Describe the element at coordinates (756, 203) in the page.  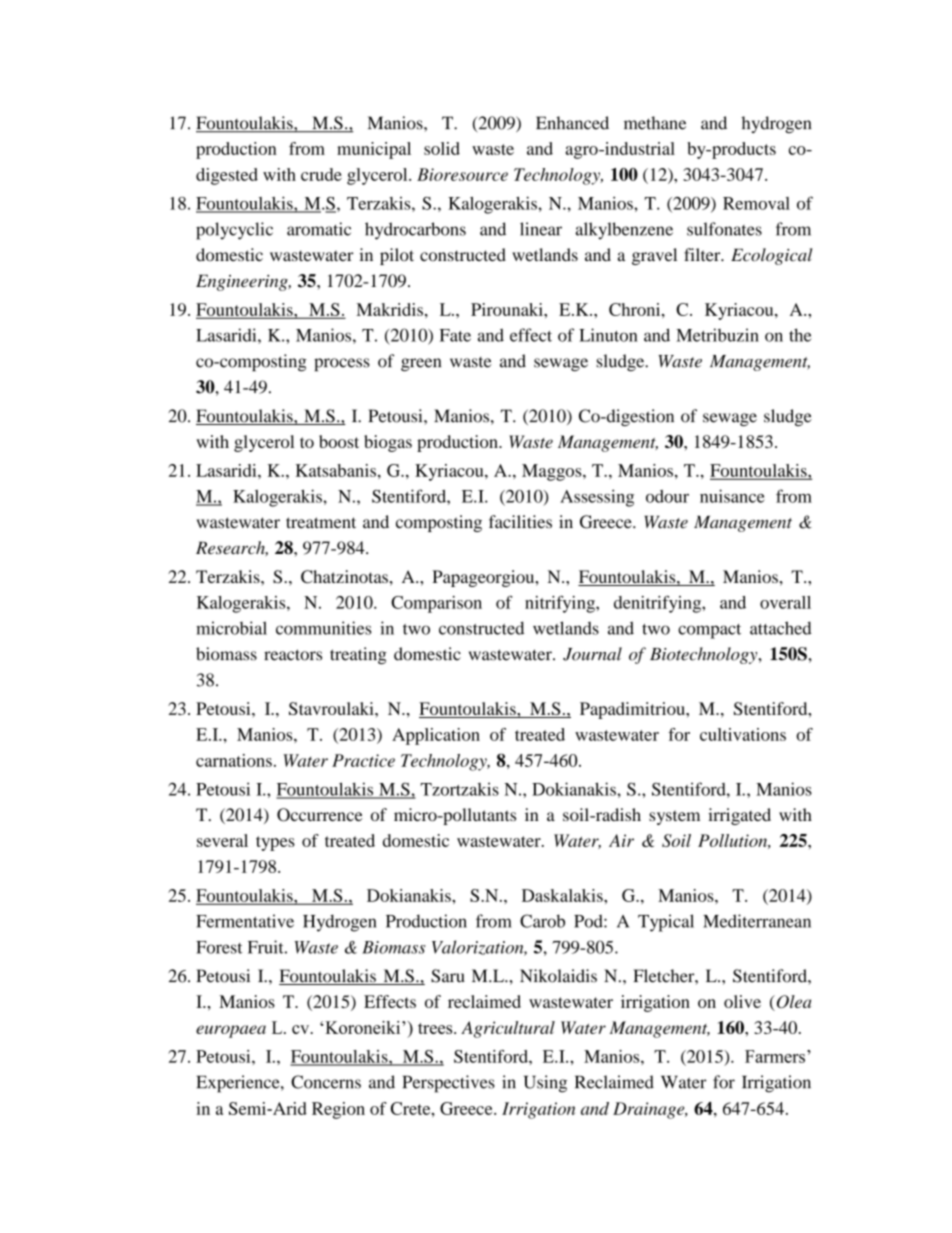
I see `Removal` at that location.
